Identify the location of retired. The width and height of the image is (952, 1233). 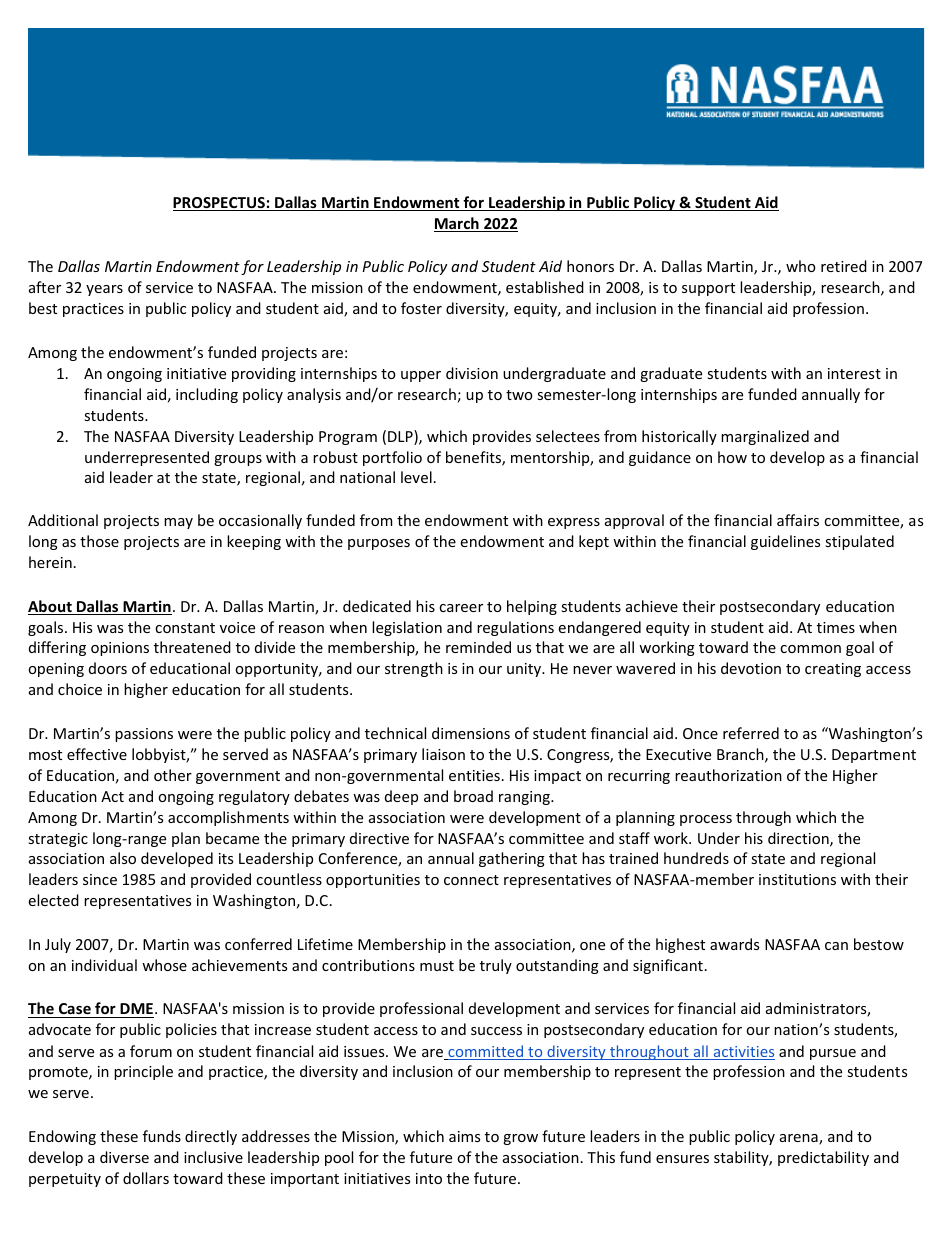
(844, 266).
